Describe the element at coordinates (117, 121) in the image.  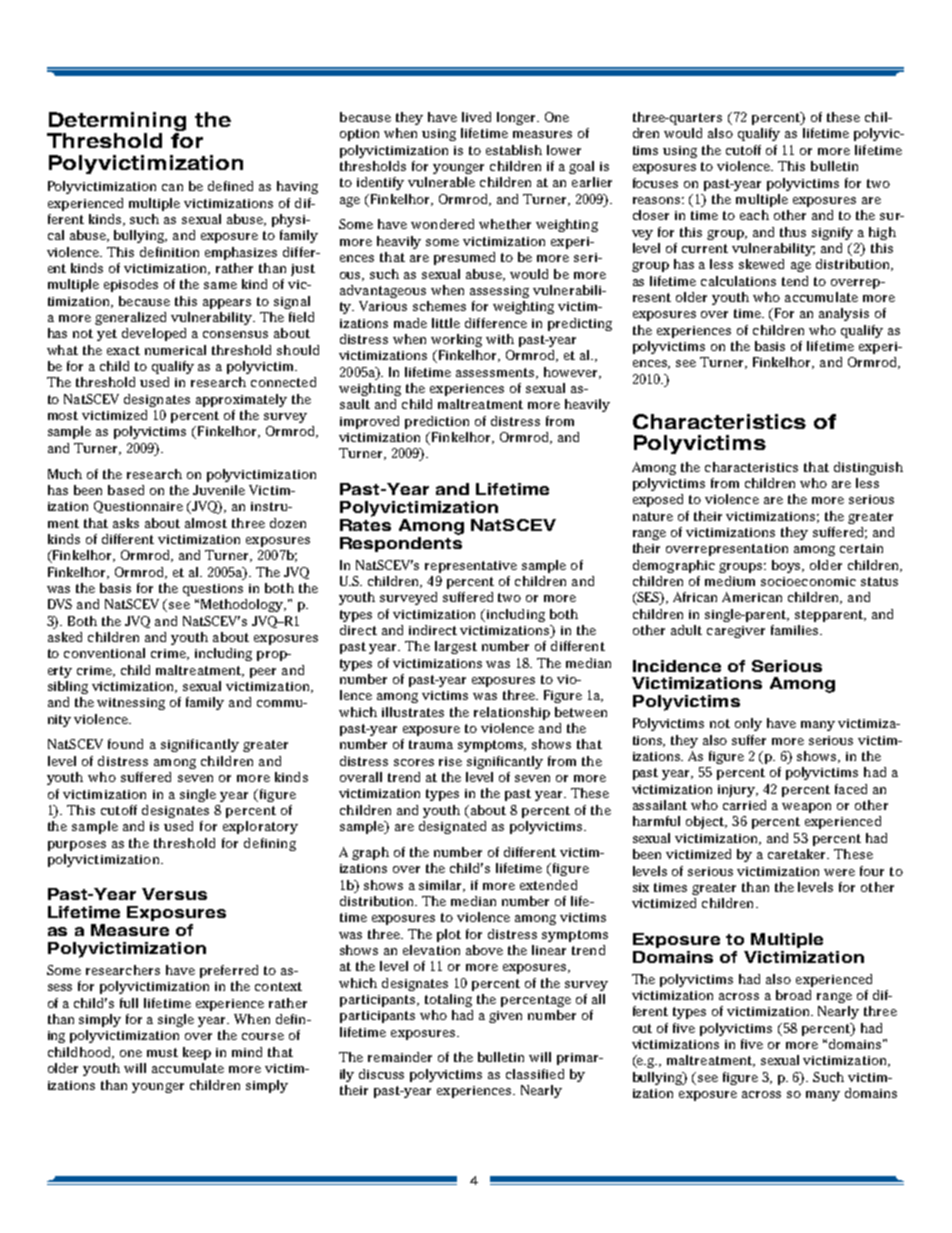
I see `Determining` at that location.
